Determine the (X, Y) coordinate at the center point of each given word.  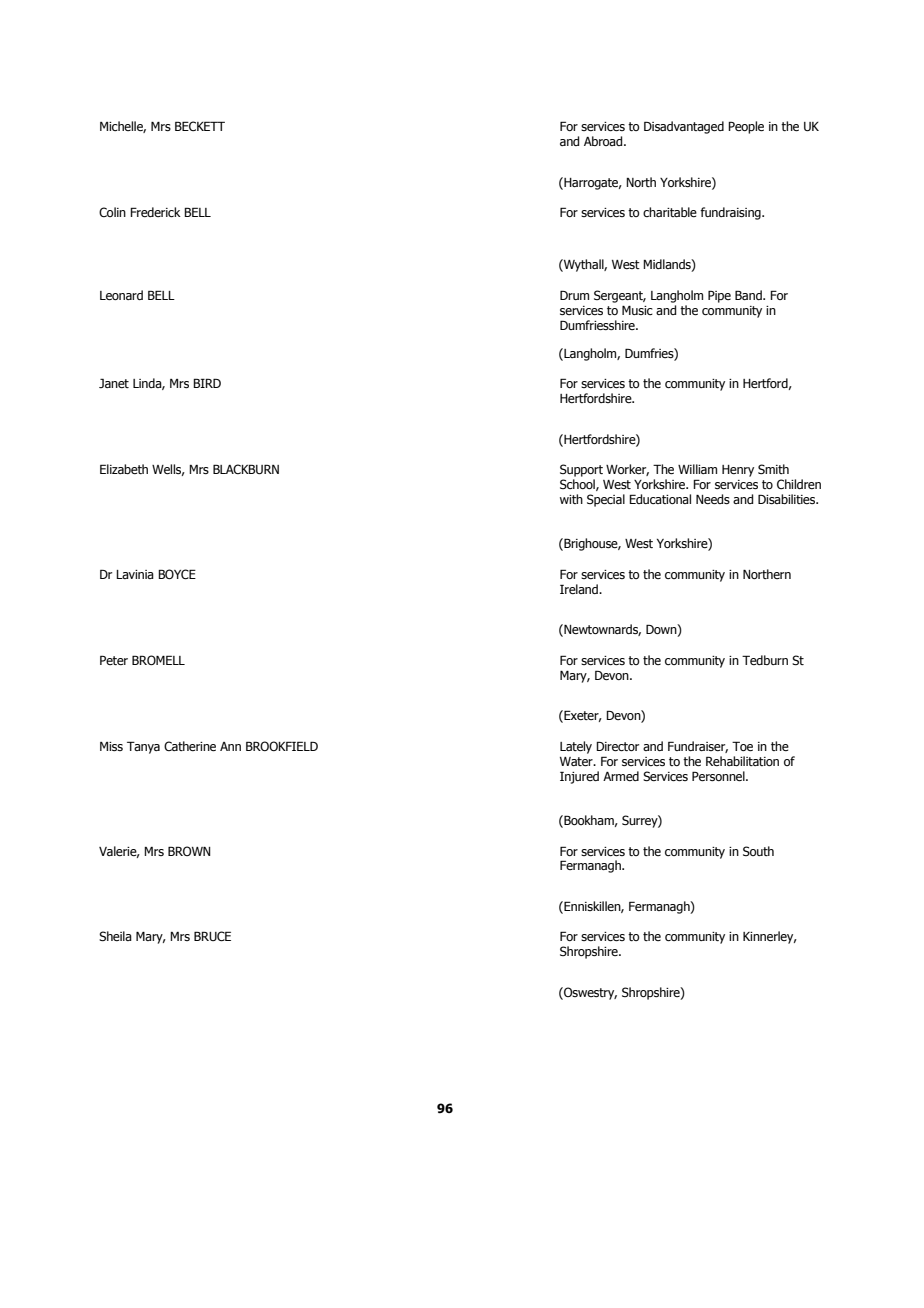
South (758, 851)
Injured (579, 777)
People (746, 127)
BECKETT (200, 126)
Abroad (604, 141)
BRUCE (212, 936)
